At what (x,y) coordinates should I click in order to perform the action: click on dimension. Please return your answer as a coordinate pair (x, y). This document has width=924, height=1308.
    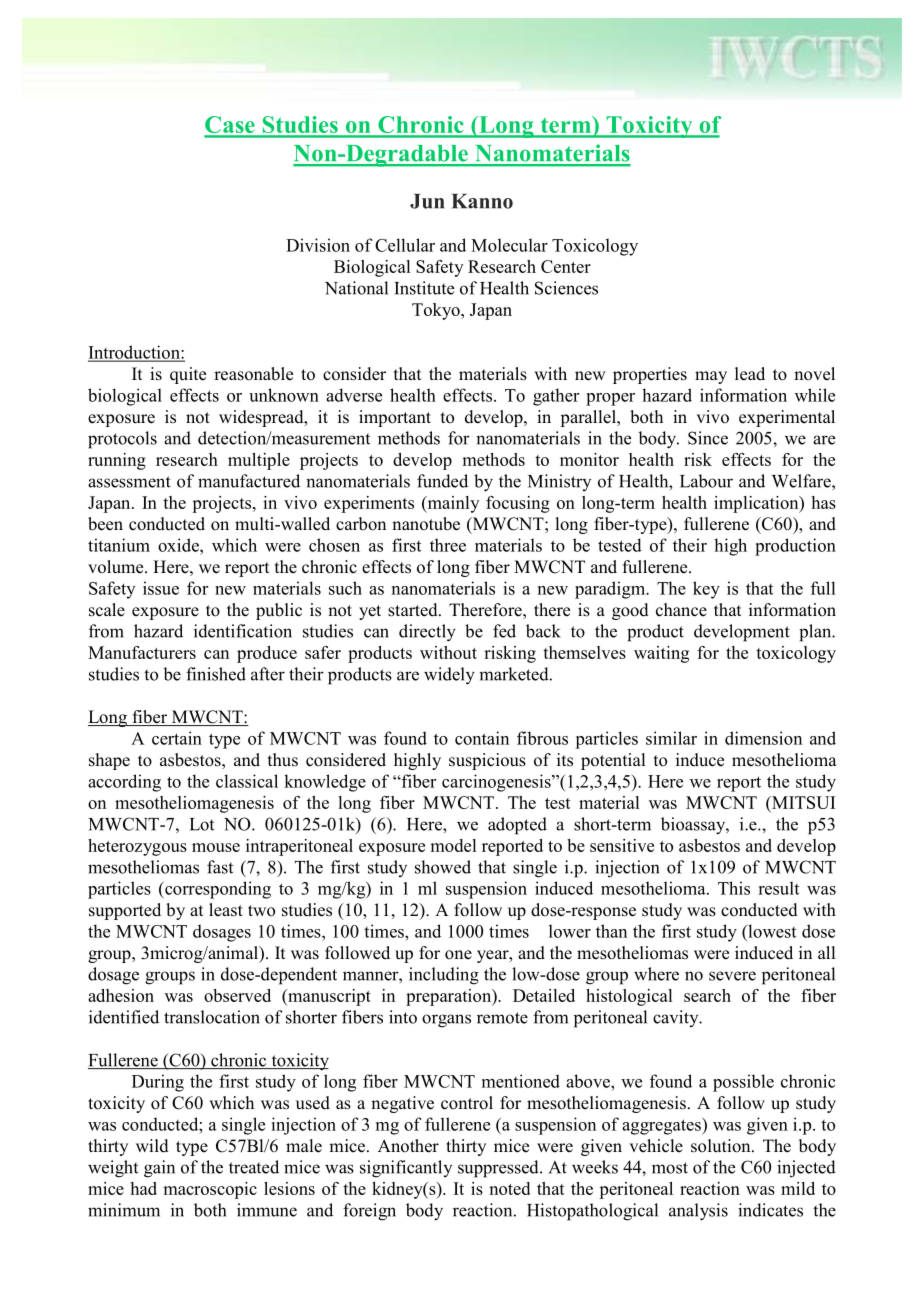
    Looking at the image, I should click on (763, 738).
